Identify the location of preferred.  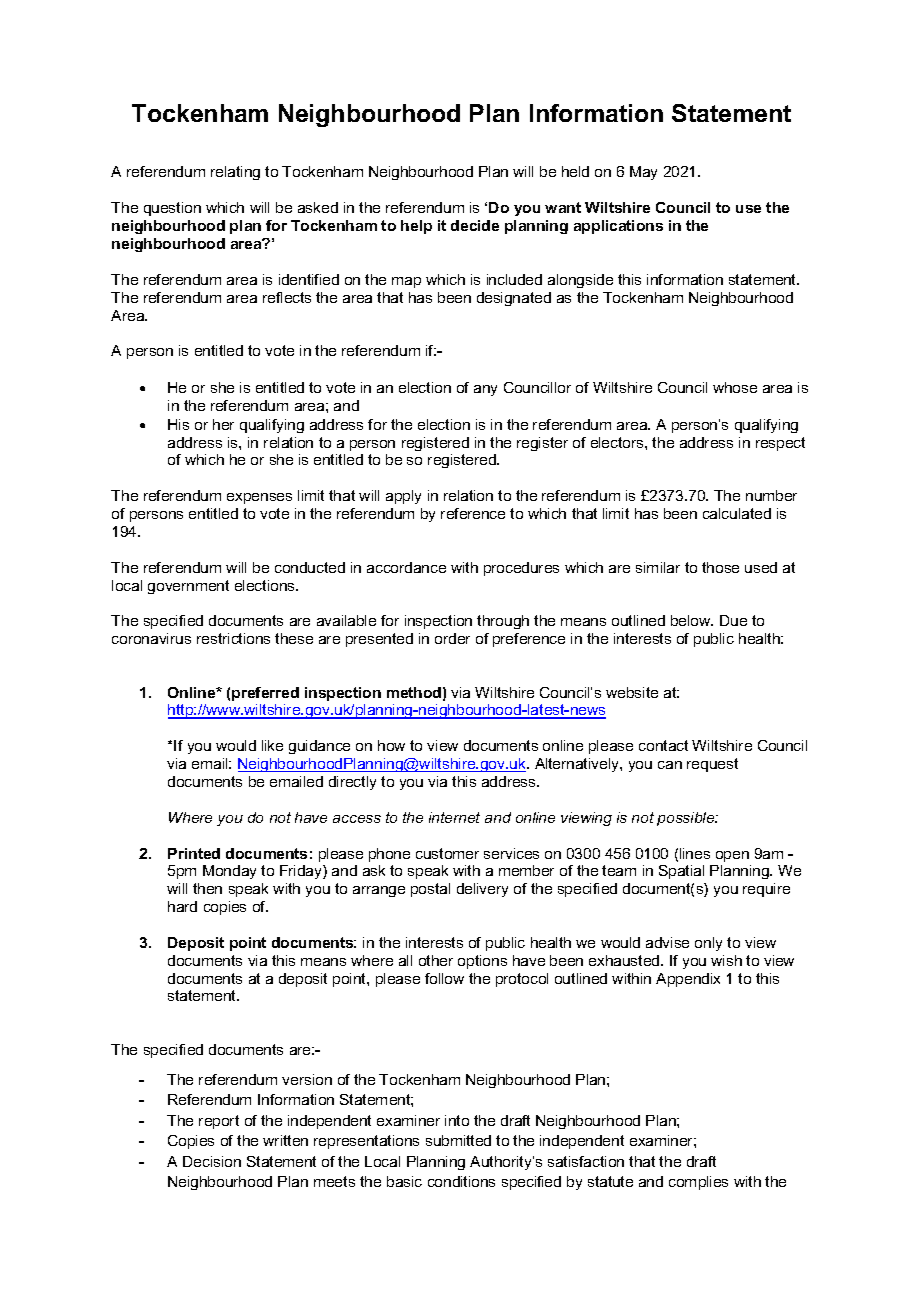
(265, 694).
